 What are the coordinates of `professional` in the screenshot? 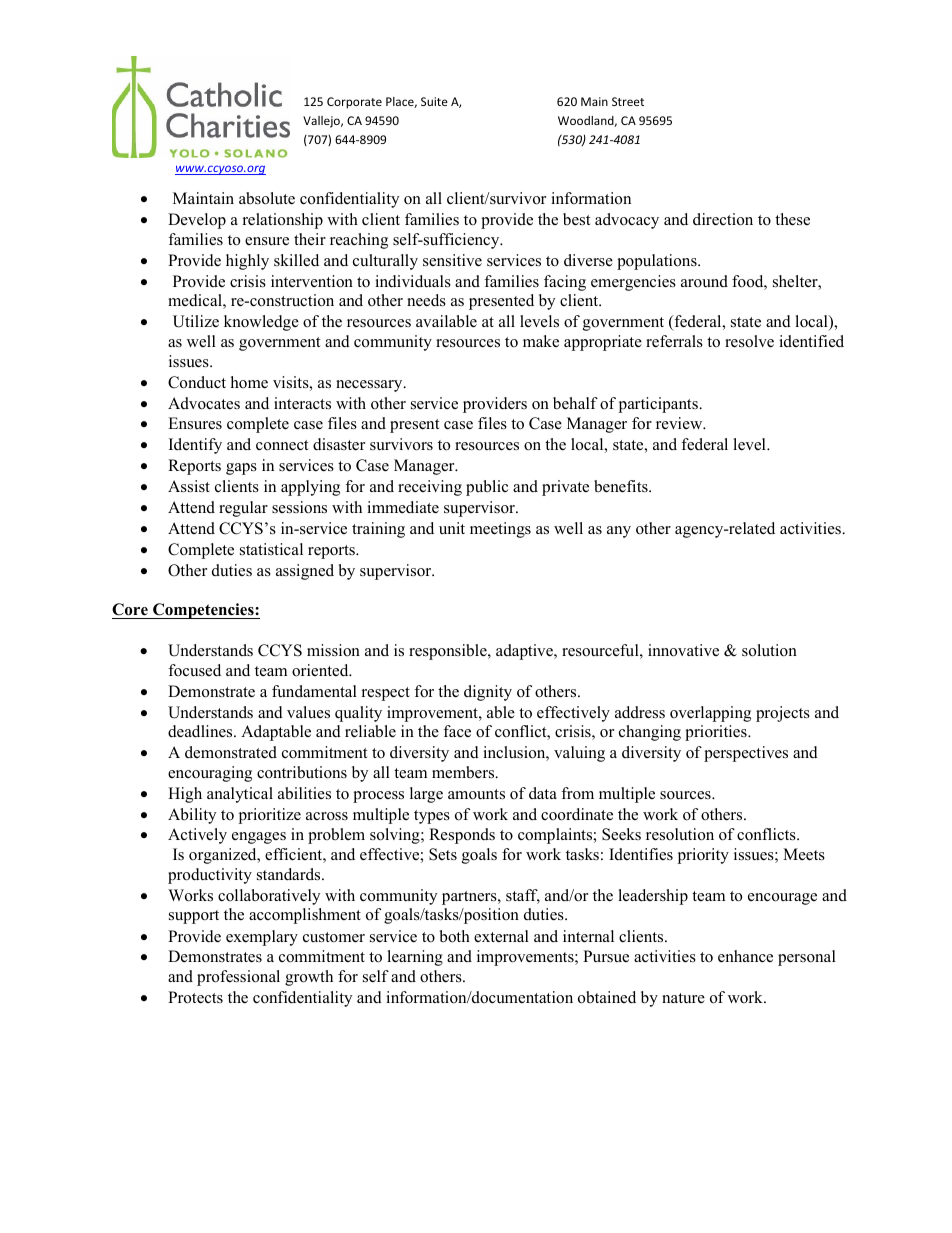 It's located at (238, 978).
